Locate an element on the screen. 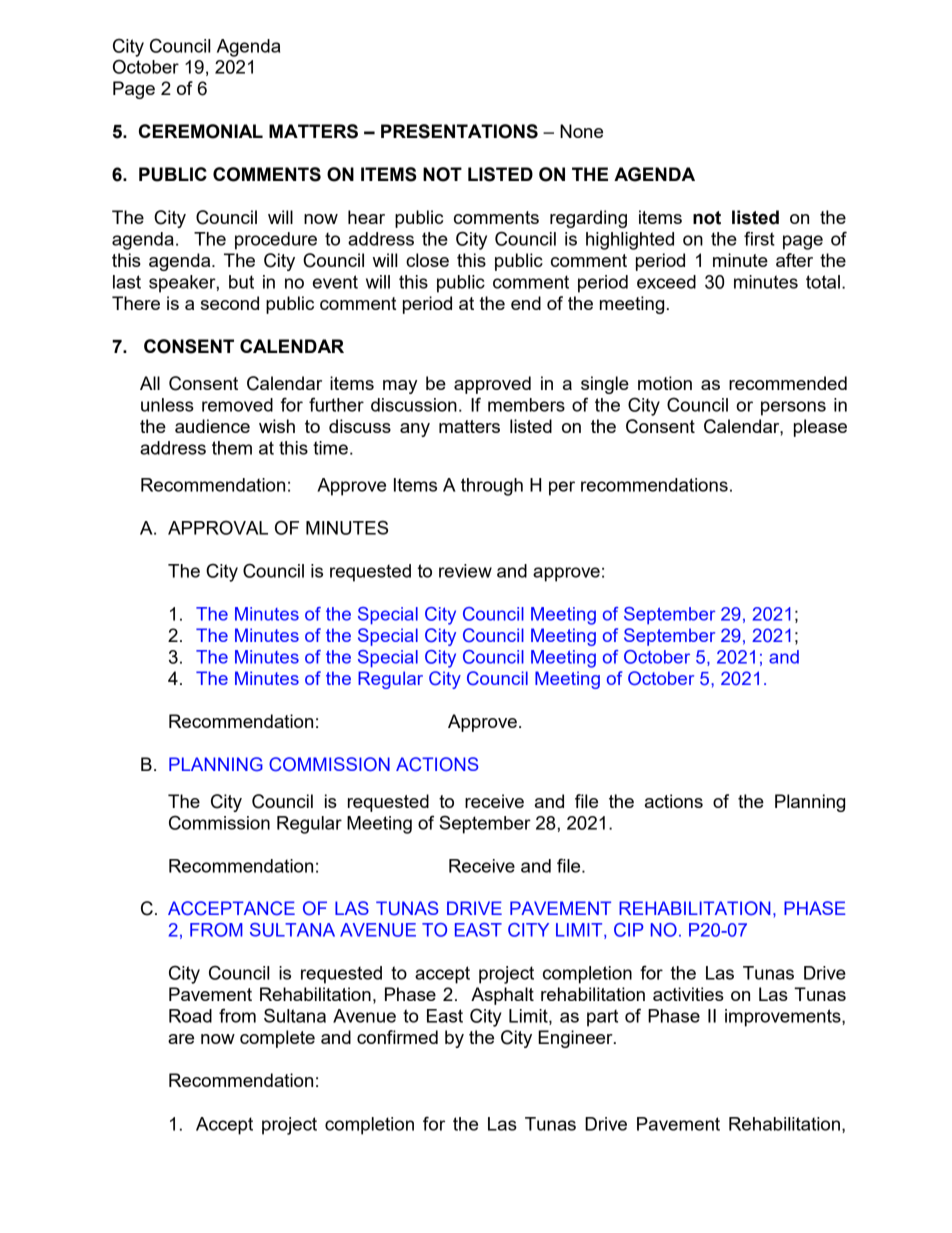 The image size is (952, 1233). CEREMONIAL is located at coordinates (201, 131).
